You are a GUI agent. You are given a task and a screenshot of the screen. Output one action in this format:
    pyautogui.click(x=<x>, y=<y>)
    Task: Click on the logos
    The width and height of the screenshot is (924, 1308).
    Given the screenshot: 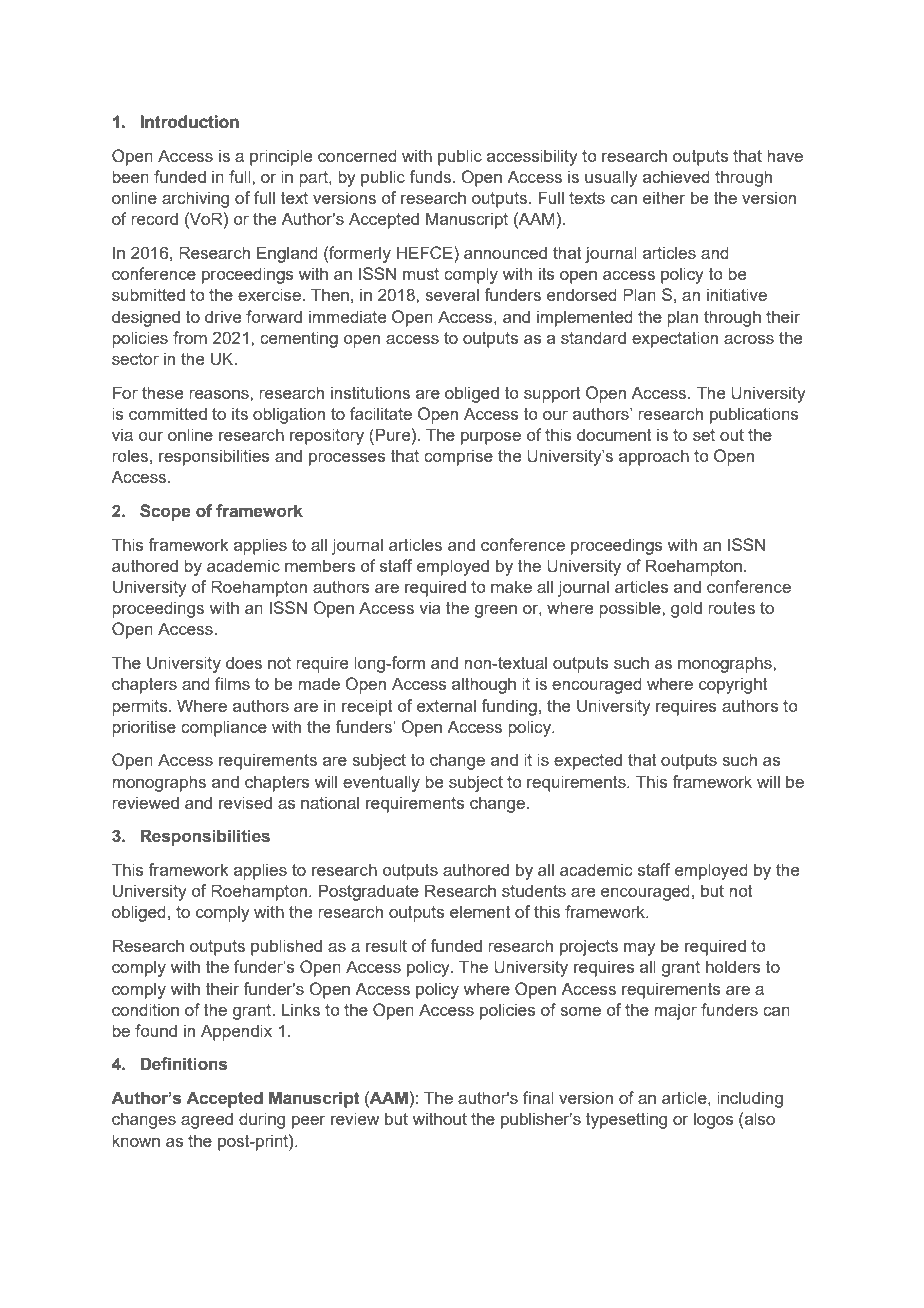 What is the action you would take?
    pyautogui.click(x=714, y=1120)
